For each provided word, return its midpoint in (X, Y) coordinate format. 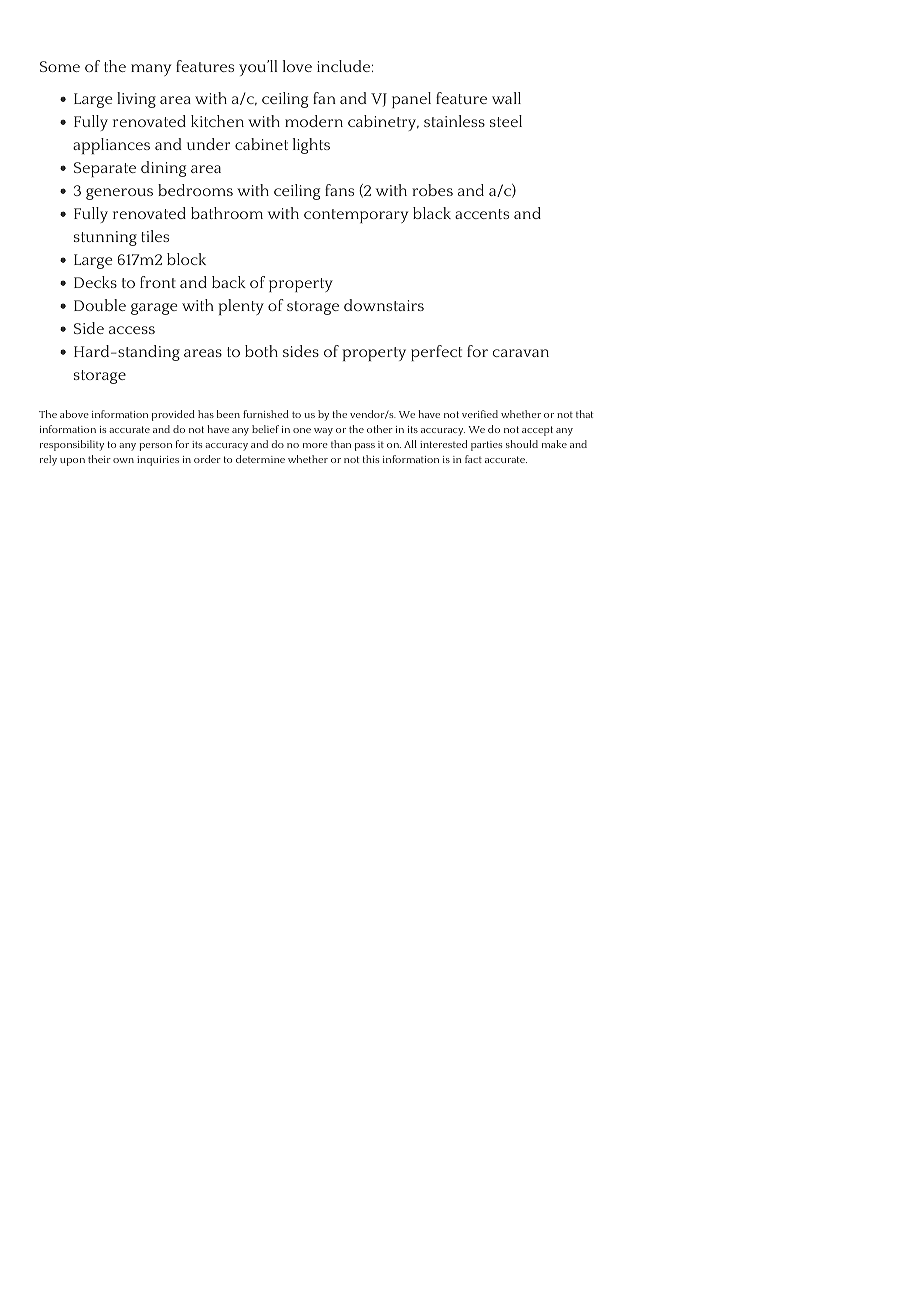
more (315, 445)
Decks (95, 282)
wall (506, 98)
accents (482, 214)
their (99, 459)
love (297, 66)
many (151, 70)
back (229, 282)
